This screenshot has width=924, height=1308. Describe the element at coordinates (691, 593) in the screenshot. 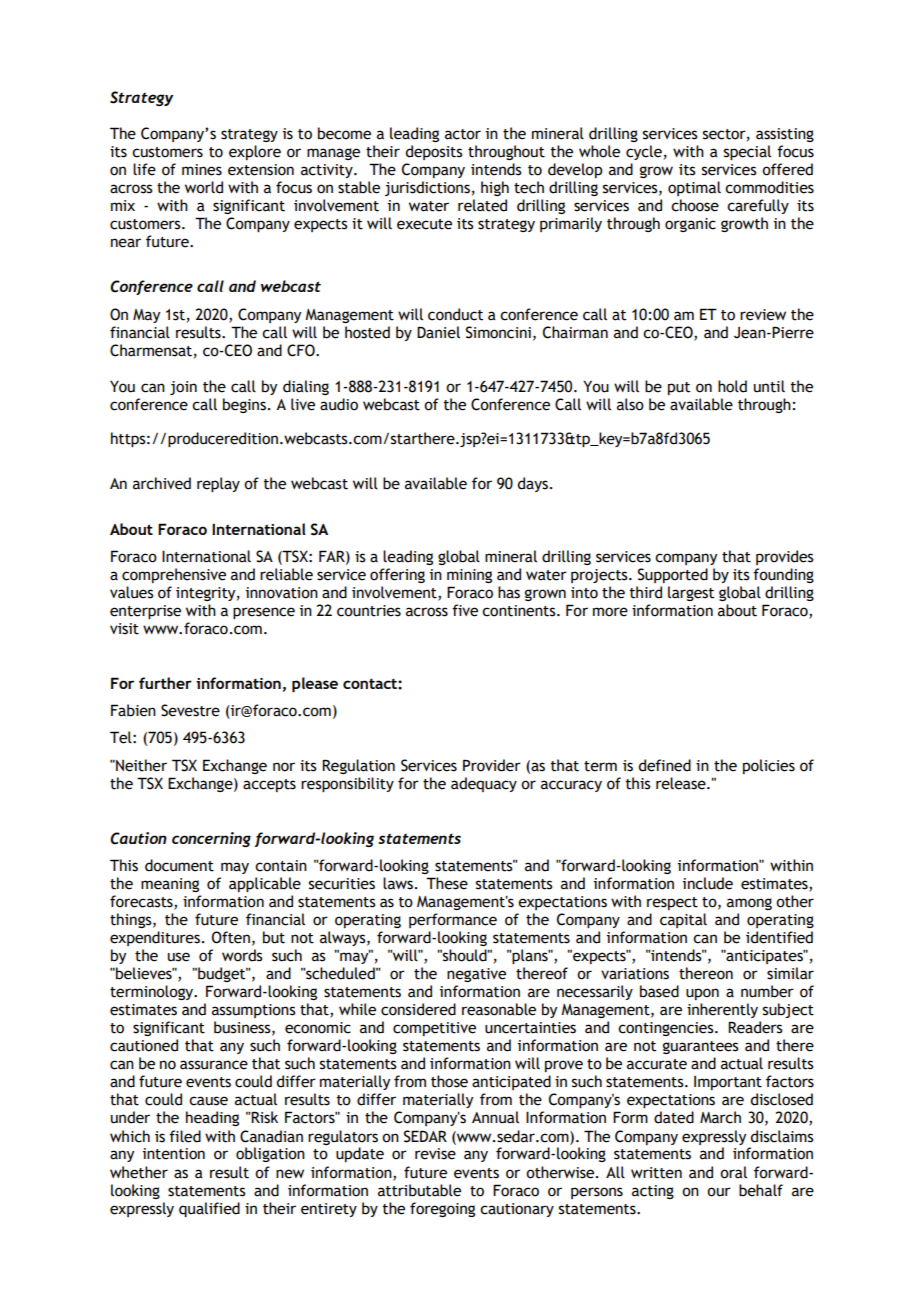

I see `largest` at that location.
